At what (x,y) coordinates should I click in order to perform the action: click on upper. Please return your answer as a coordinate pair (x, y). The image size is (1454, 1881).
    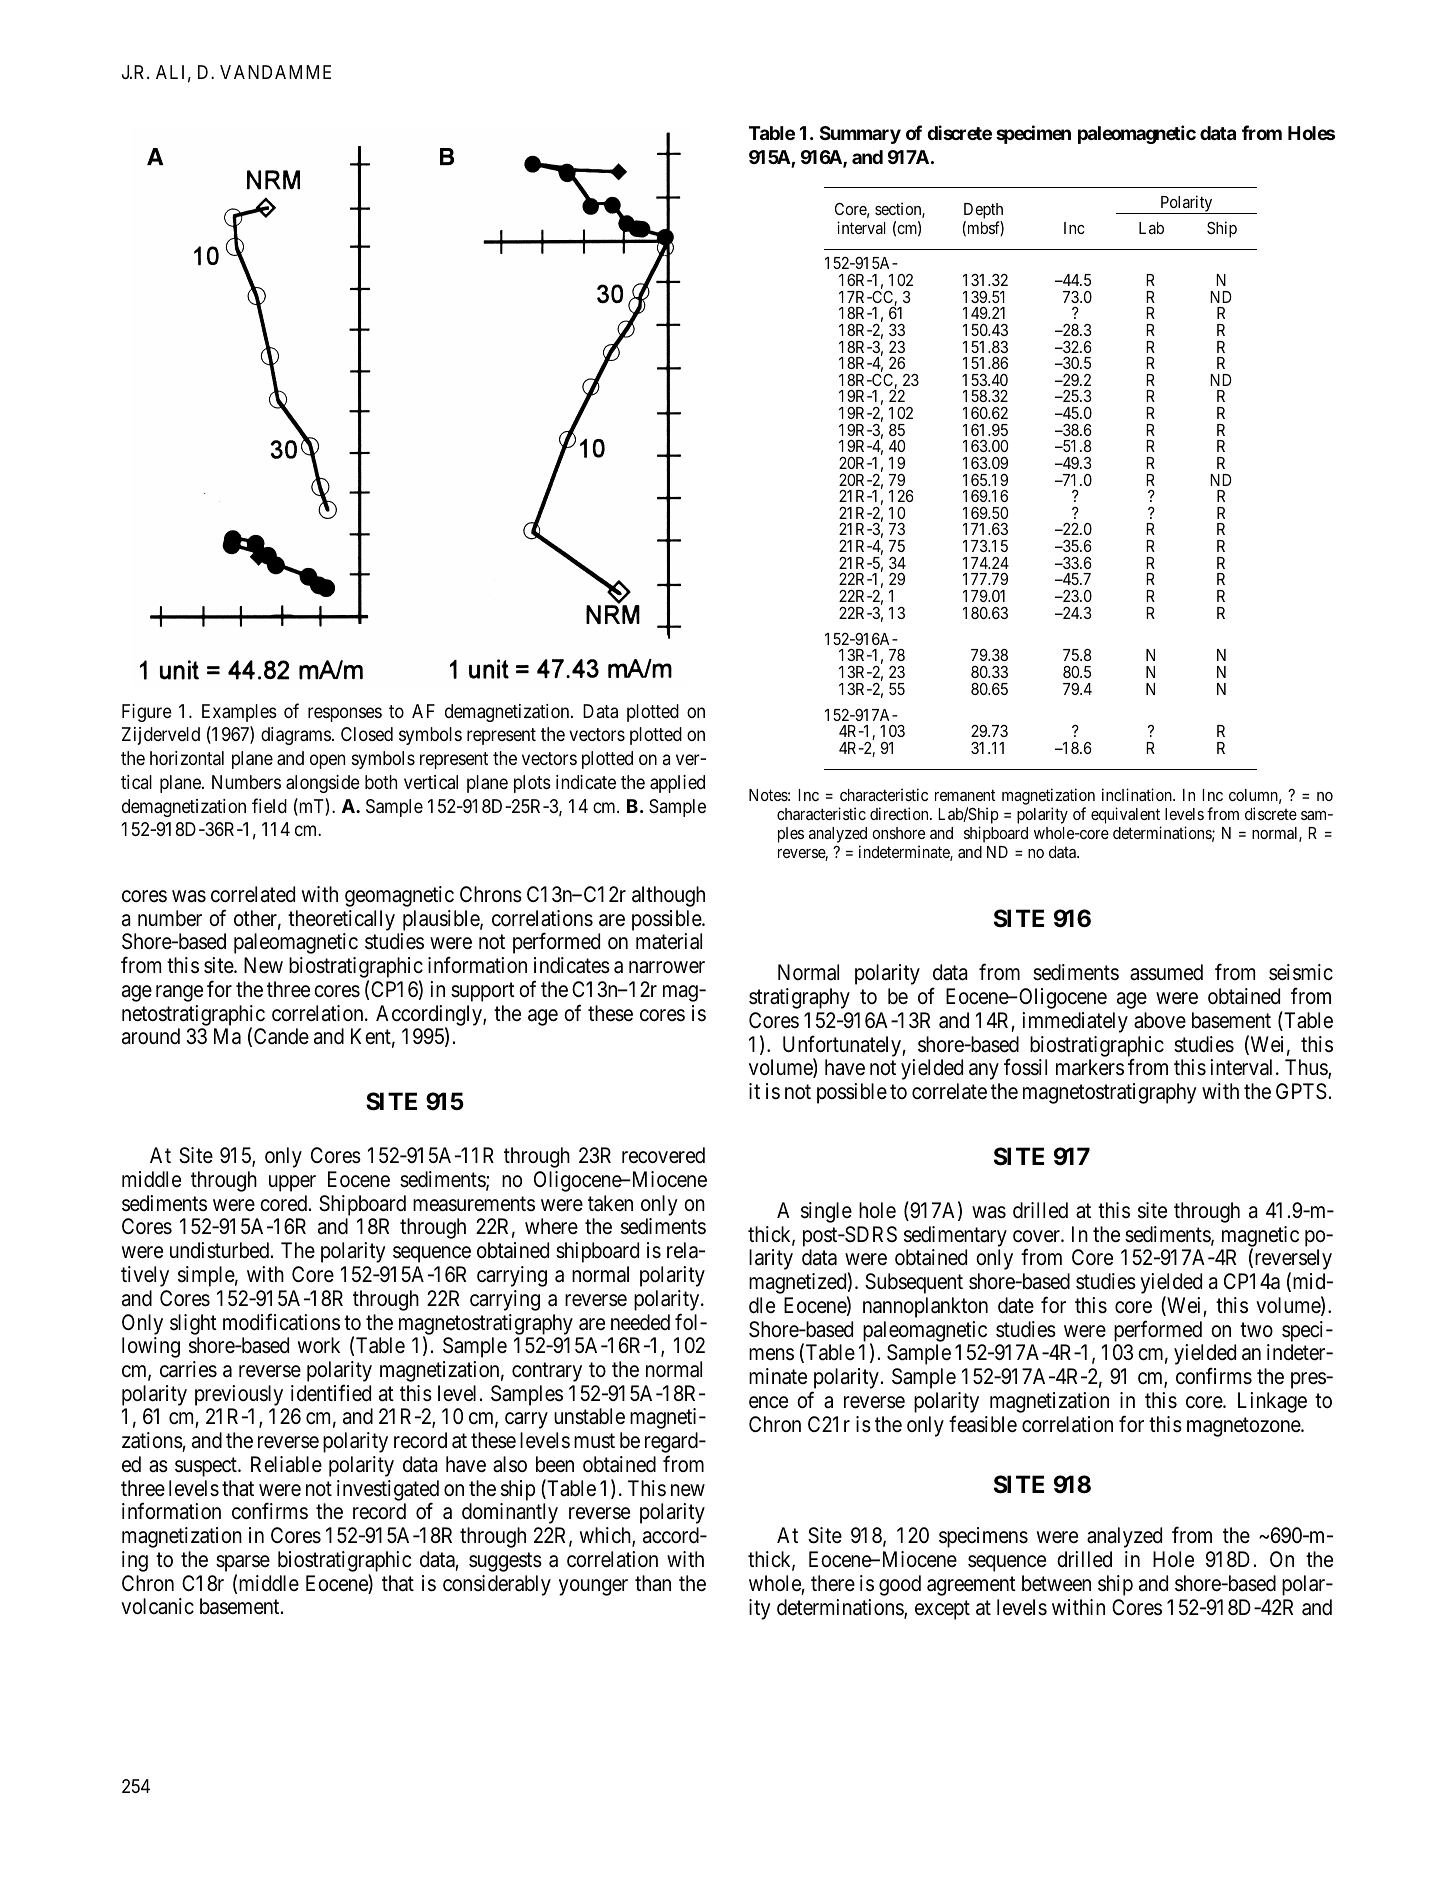
    Looking at the image, I should click on (292, 1183).
